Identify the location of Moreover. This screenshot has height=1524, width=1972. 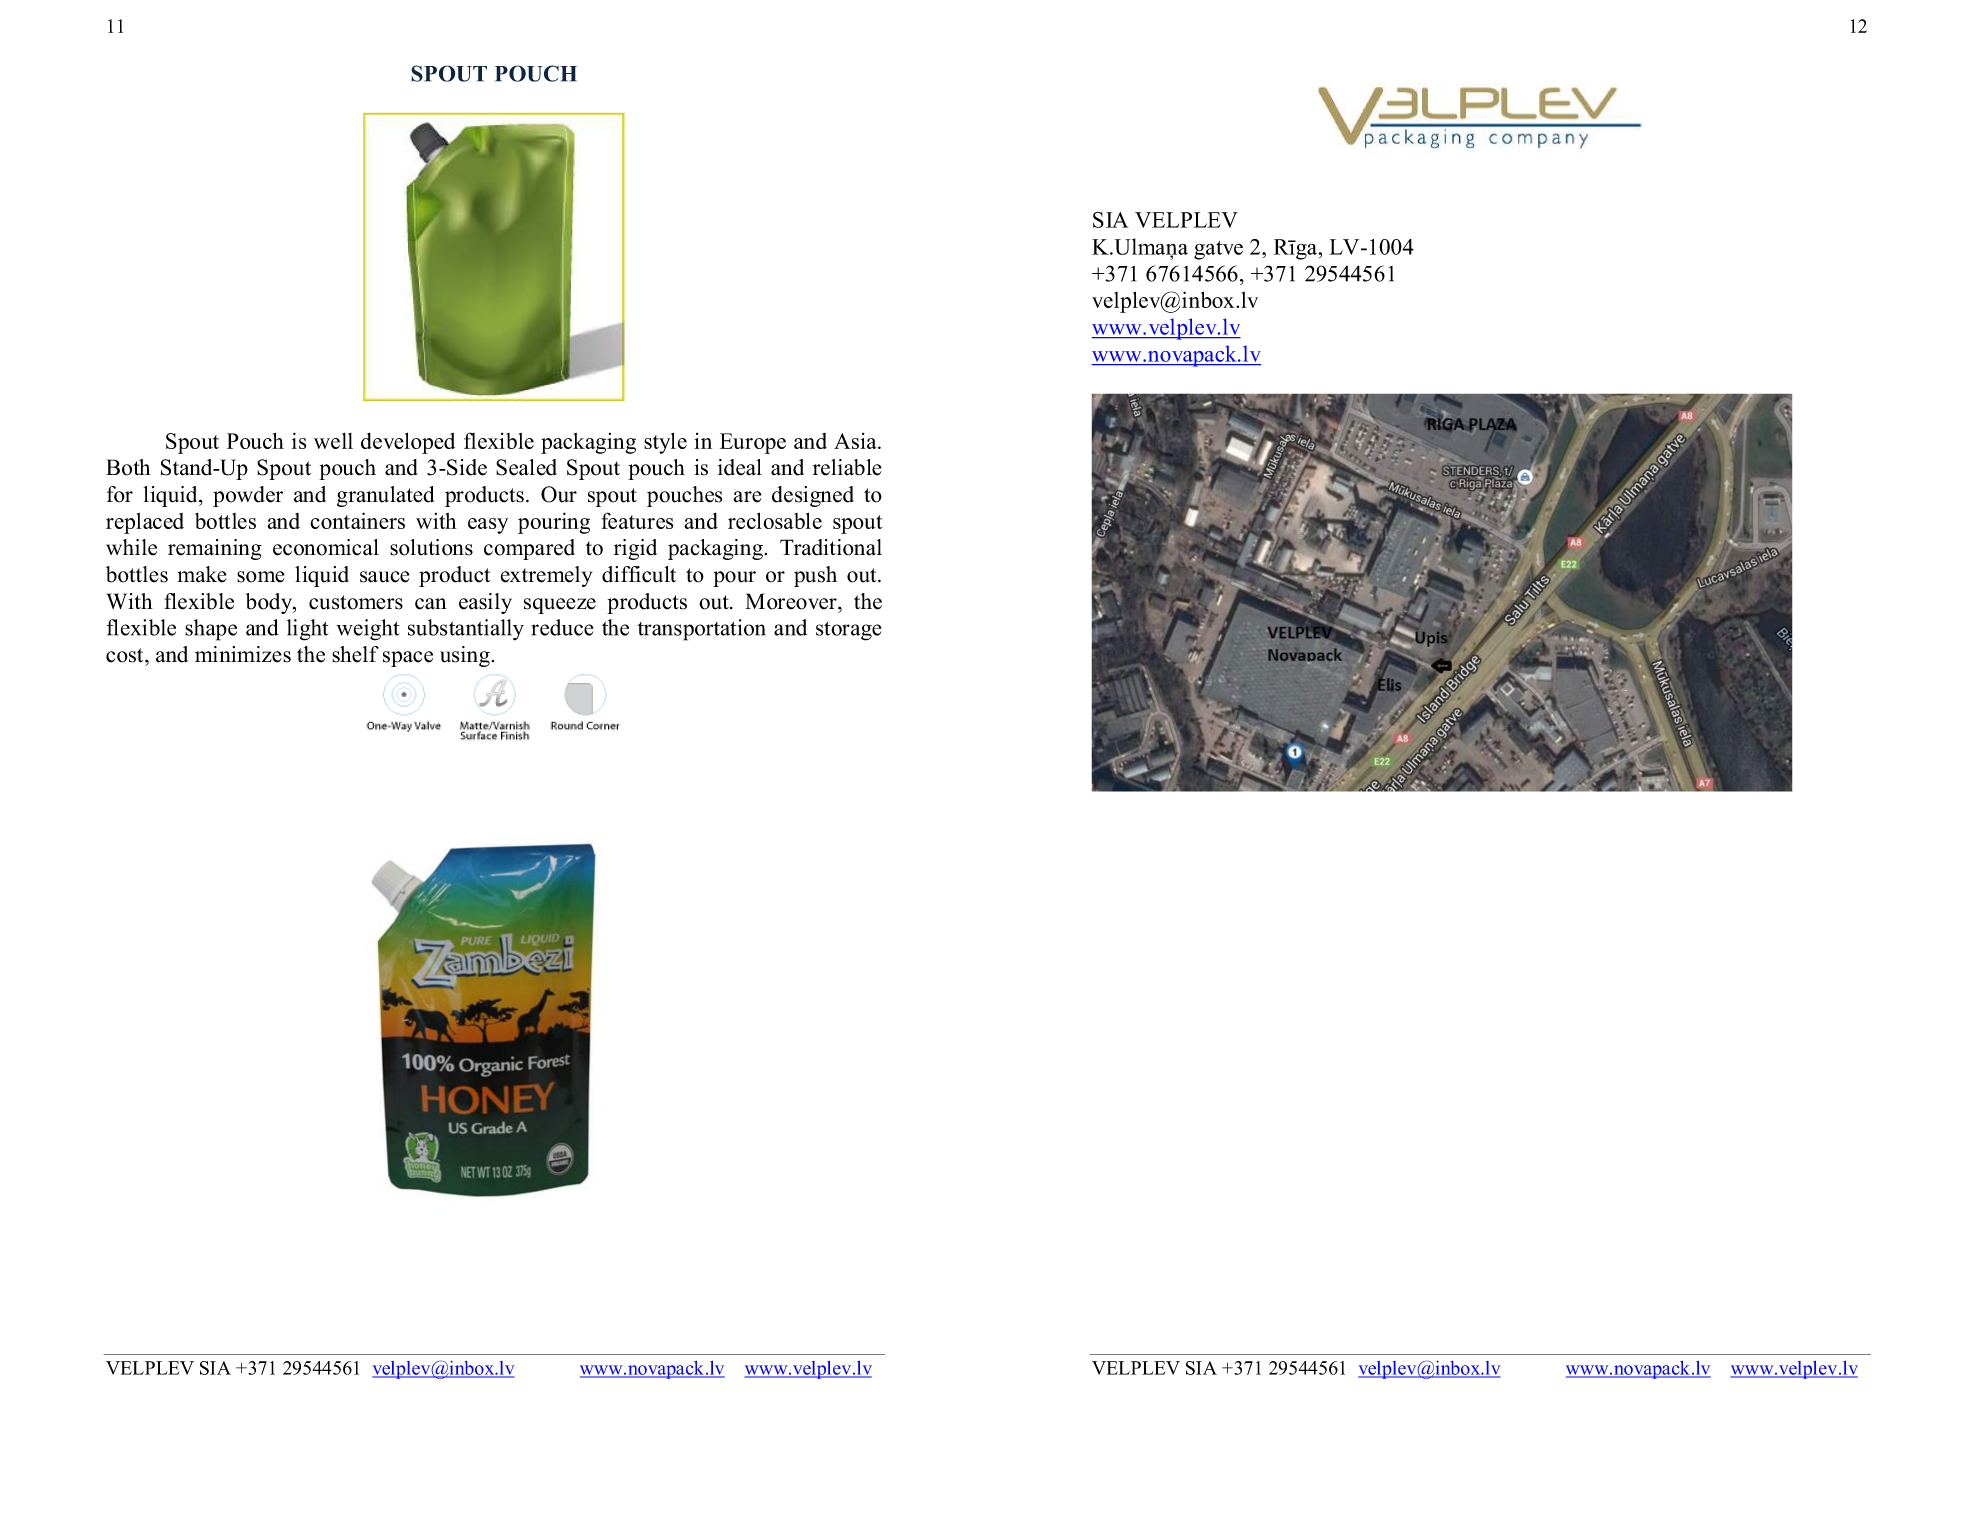
(792, 601).
